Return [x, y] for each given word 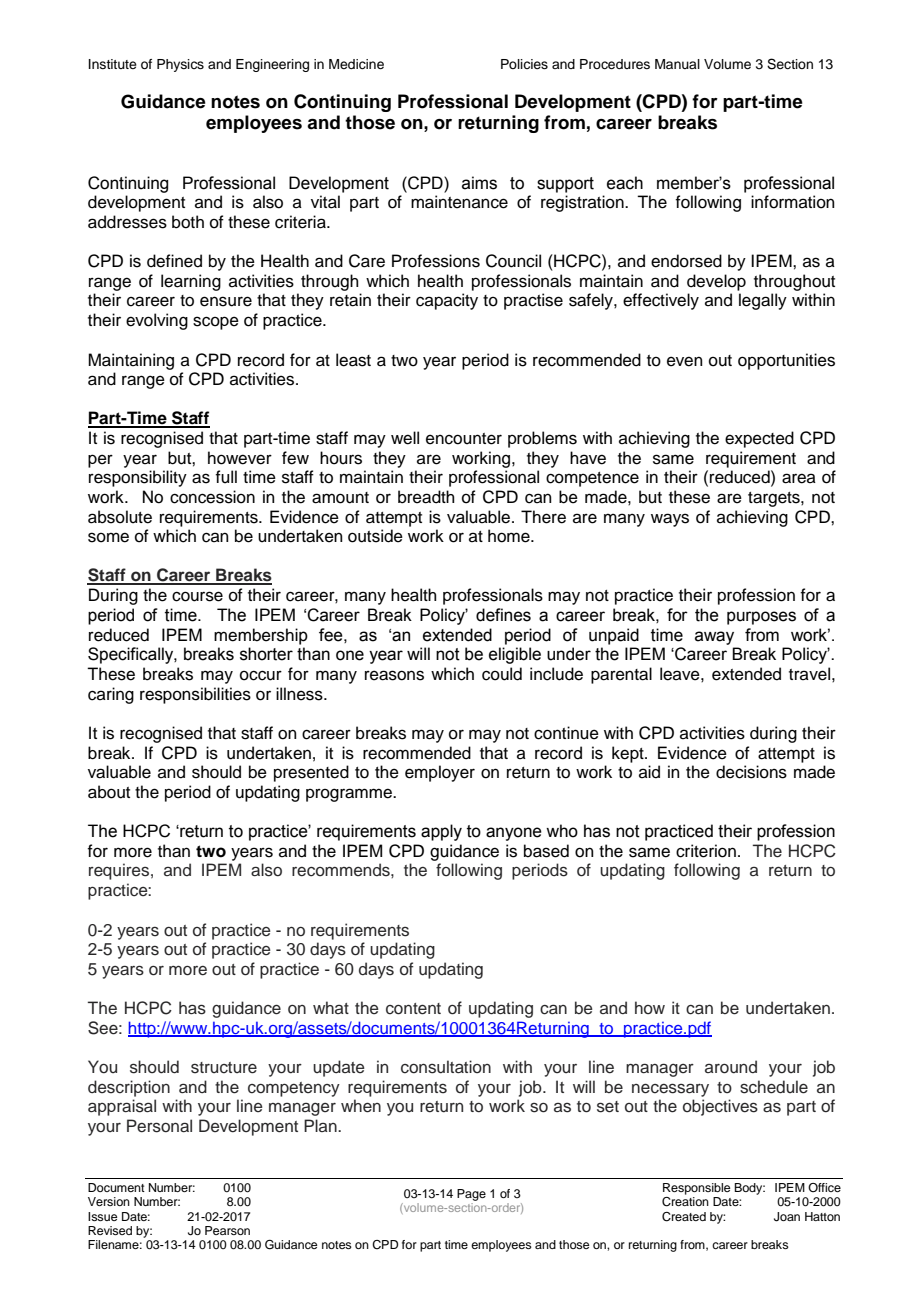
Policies [524, 64]
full [226, 477]
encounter [464, 439]
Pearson [227, 1230]
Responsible [696, 1189]
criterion [706, 851]
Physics [180, 65]
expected [759, 439]
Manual [677, 64]
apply [441, 832]
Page [471, 1195]
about [109, 792]
